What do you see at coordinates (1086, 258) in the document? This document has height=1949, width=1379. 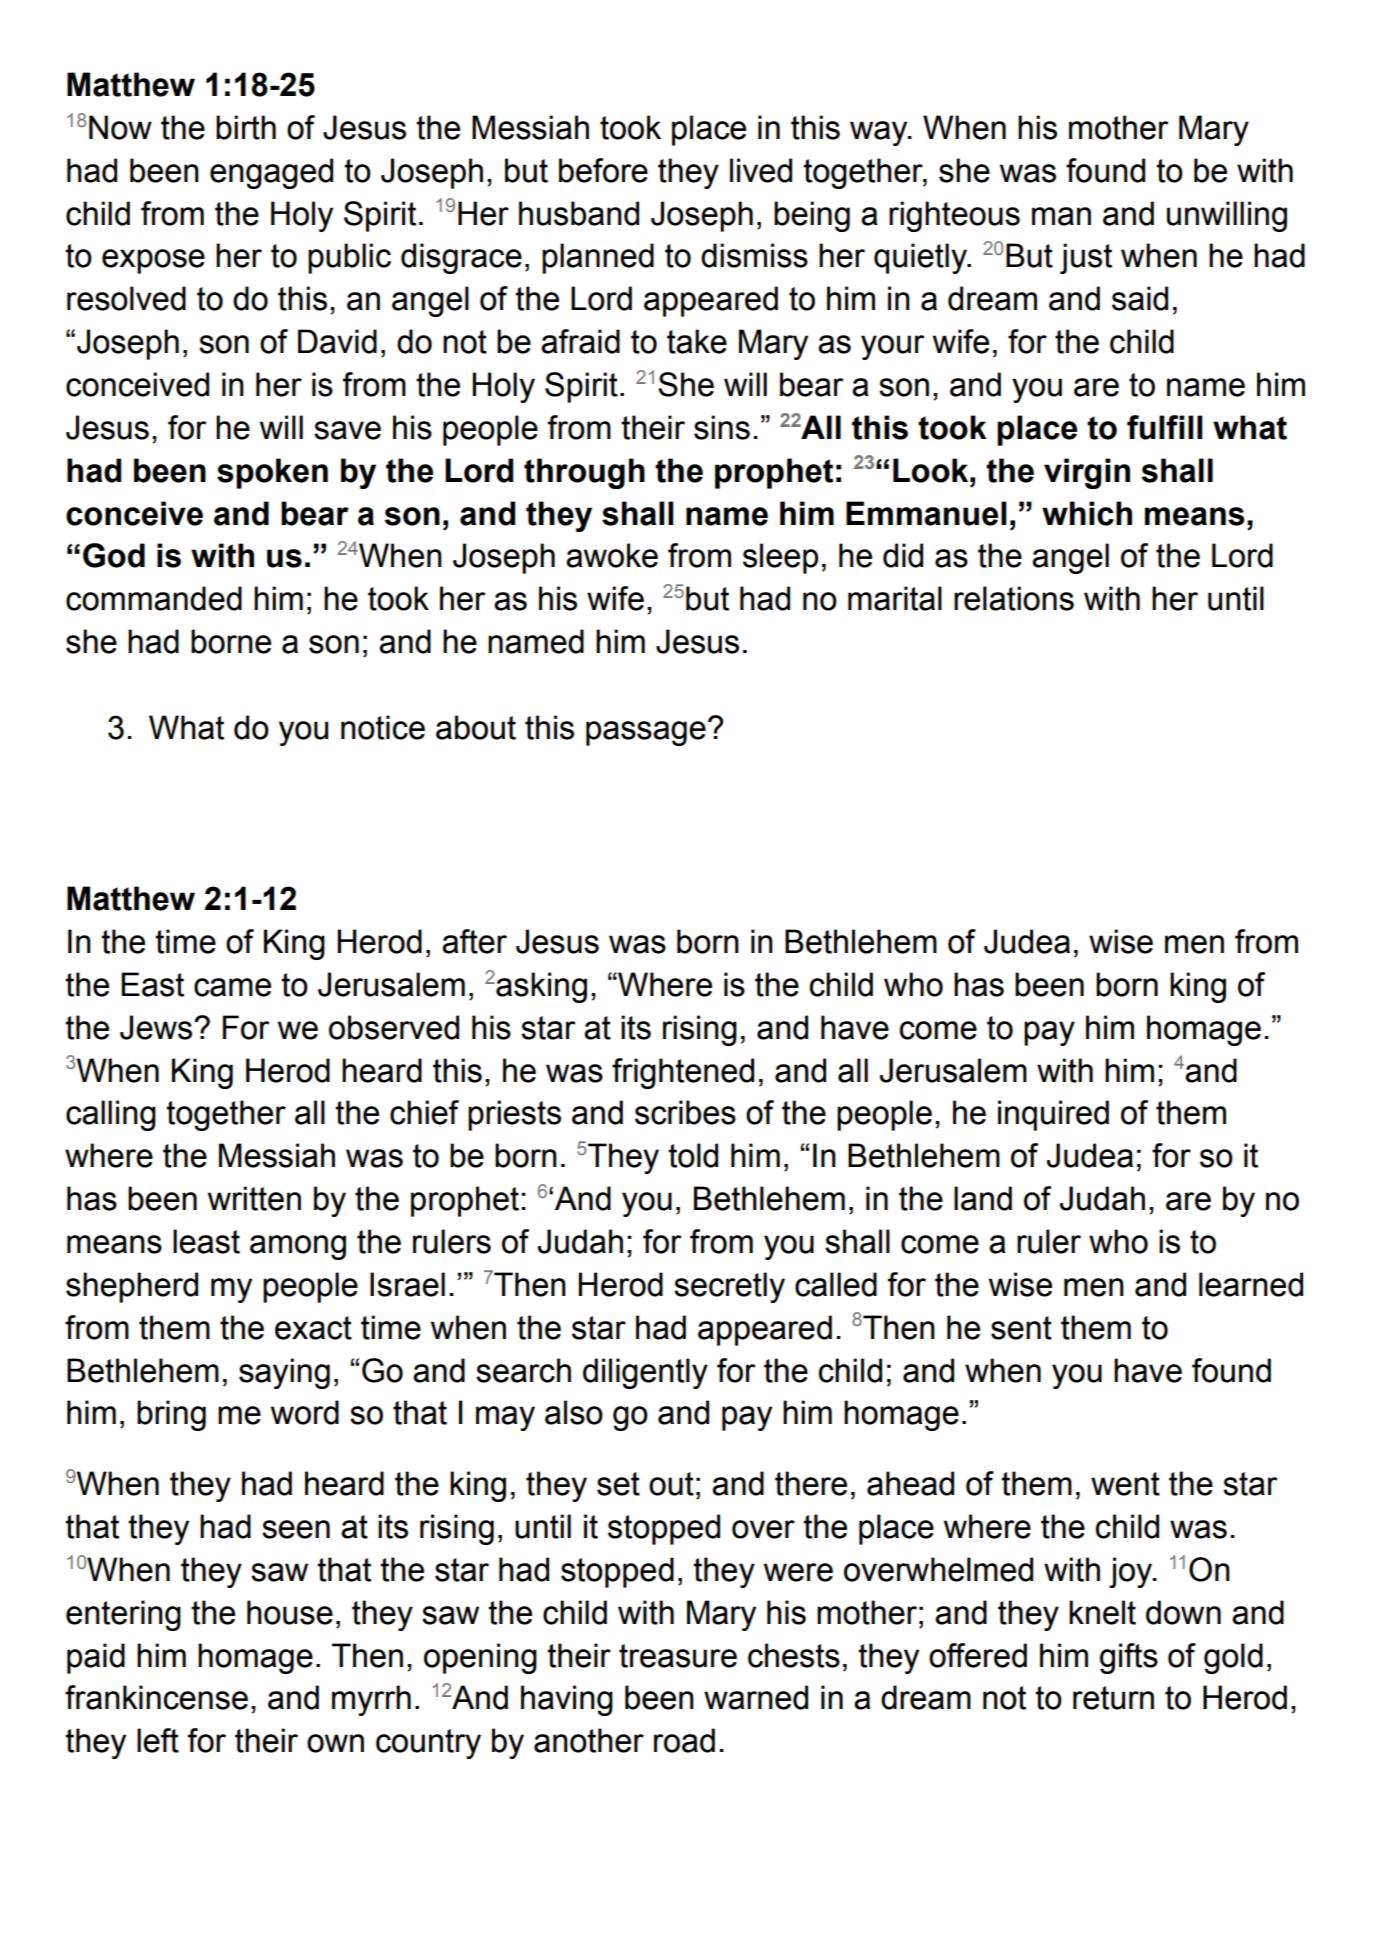 I see `just` at bounding box center [1086, 258].
